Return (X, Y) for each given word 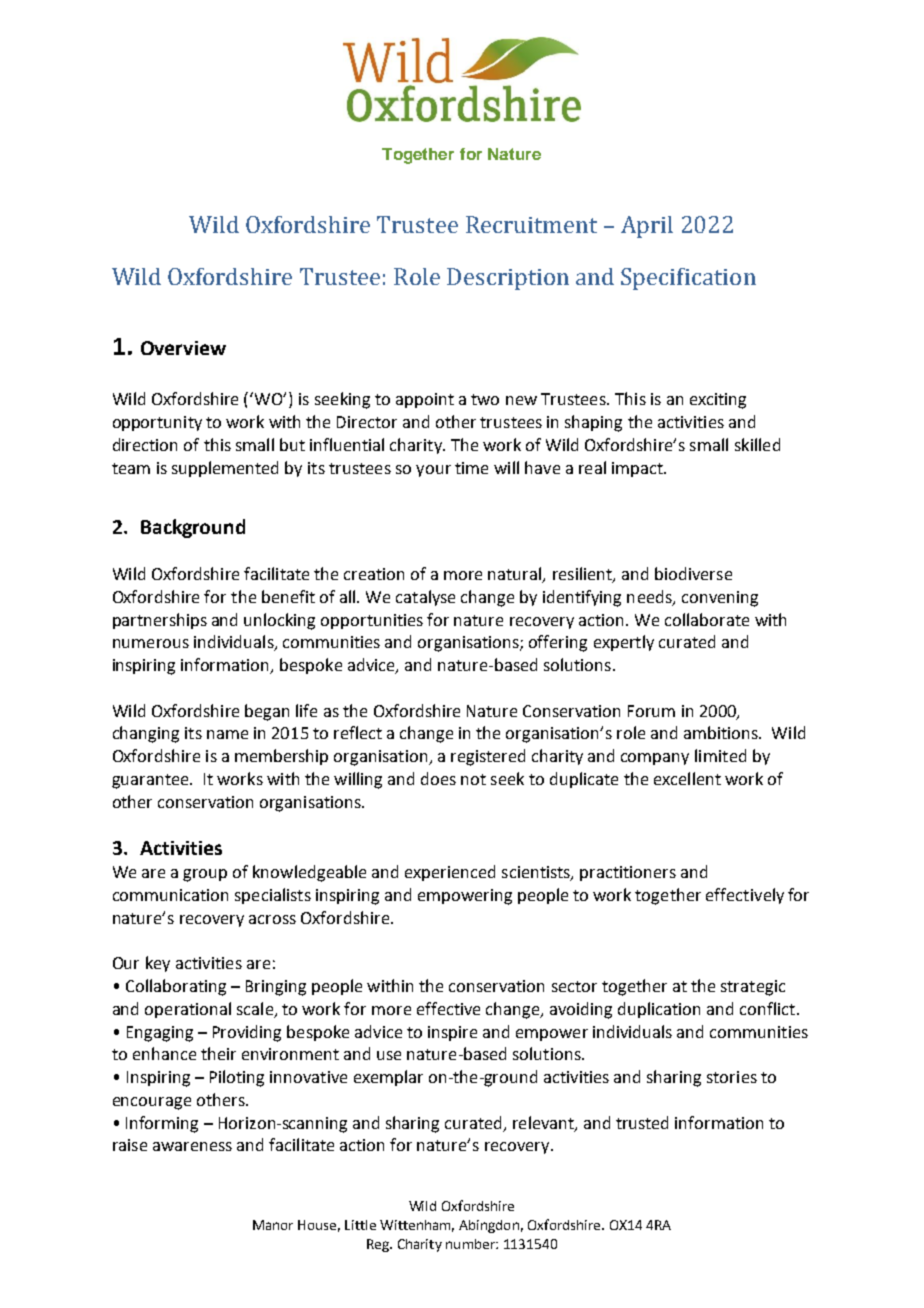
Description (508, 279)
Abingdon (489, 1226)
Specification (688, 279)
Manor (273, 1225)
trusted (642, 1122)
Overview (183, 348)
